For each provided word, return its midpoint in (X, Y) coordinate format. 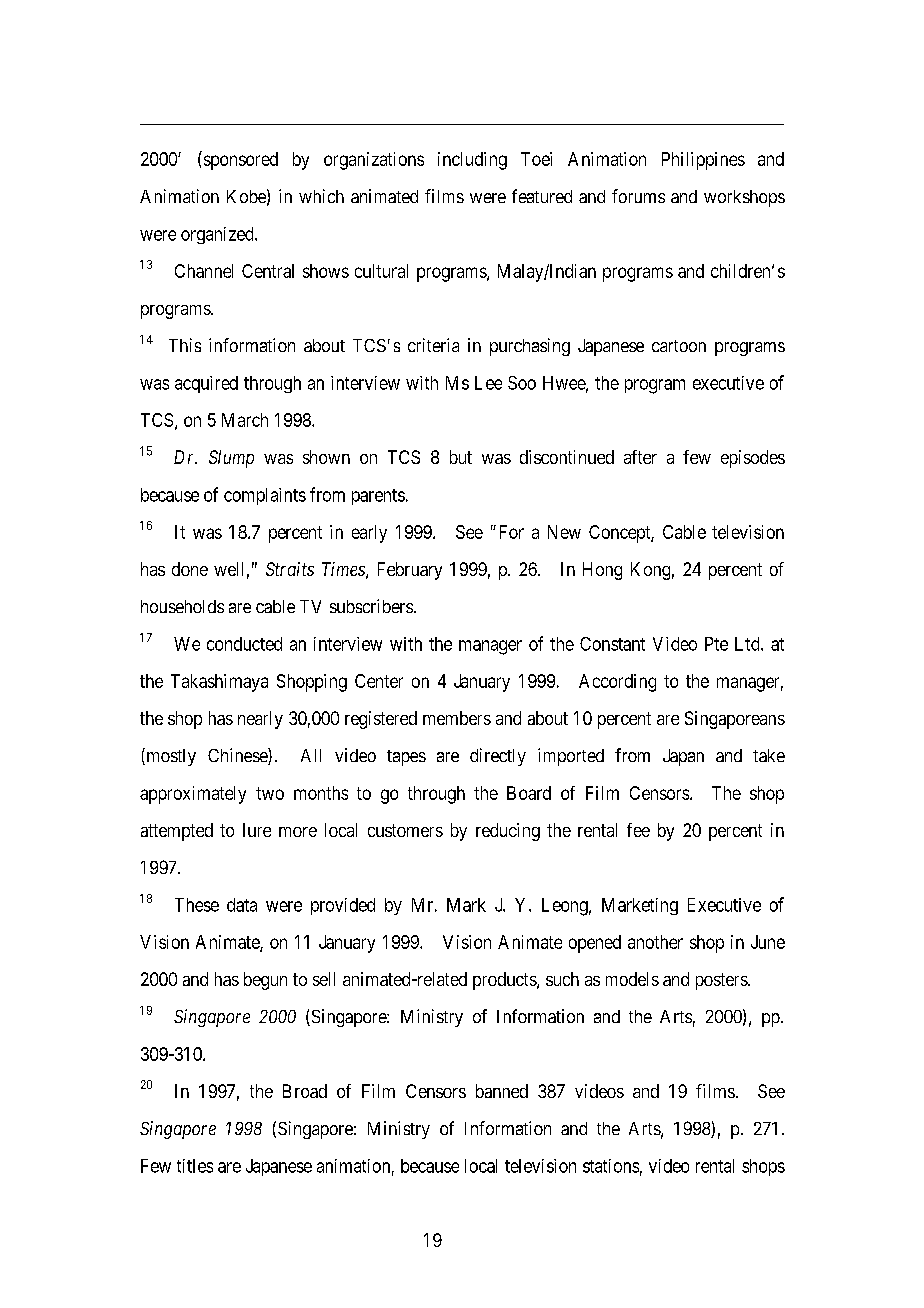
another (655, 942)
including (472, 161)
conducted (244, 644)
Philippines (703, 161)
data (242, 905)
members (457, 718)
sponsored (239, 160)
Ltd (748, 644)
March (245, 420)
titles (195, 1166)
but (461, 457)
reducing (508, 832)
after (640, 457)
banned (502, 1091)
